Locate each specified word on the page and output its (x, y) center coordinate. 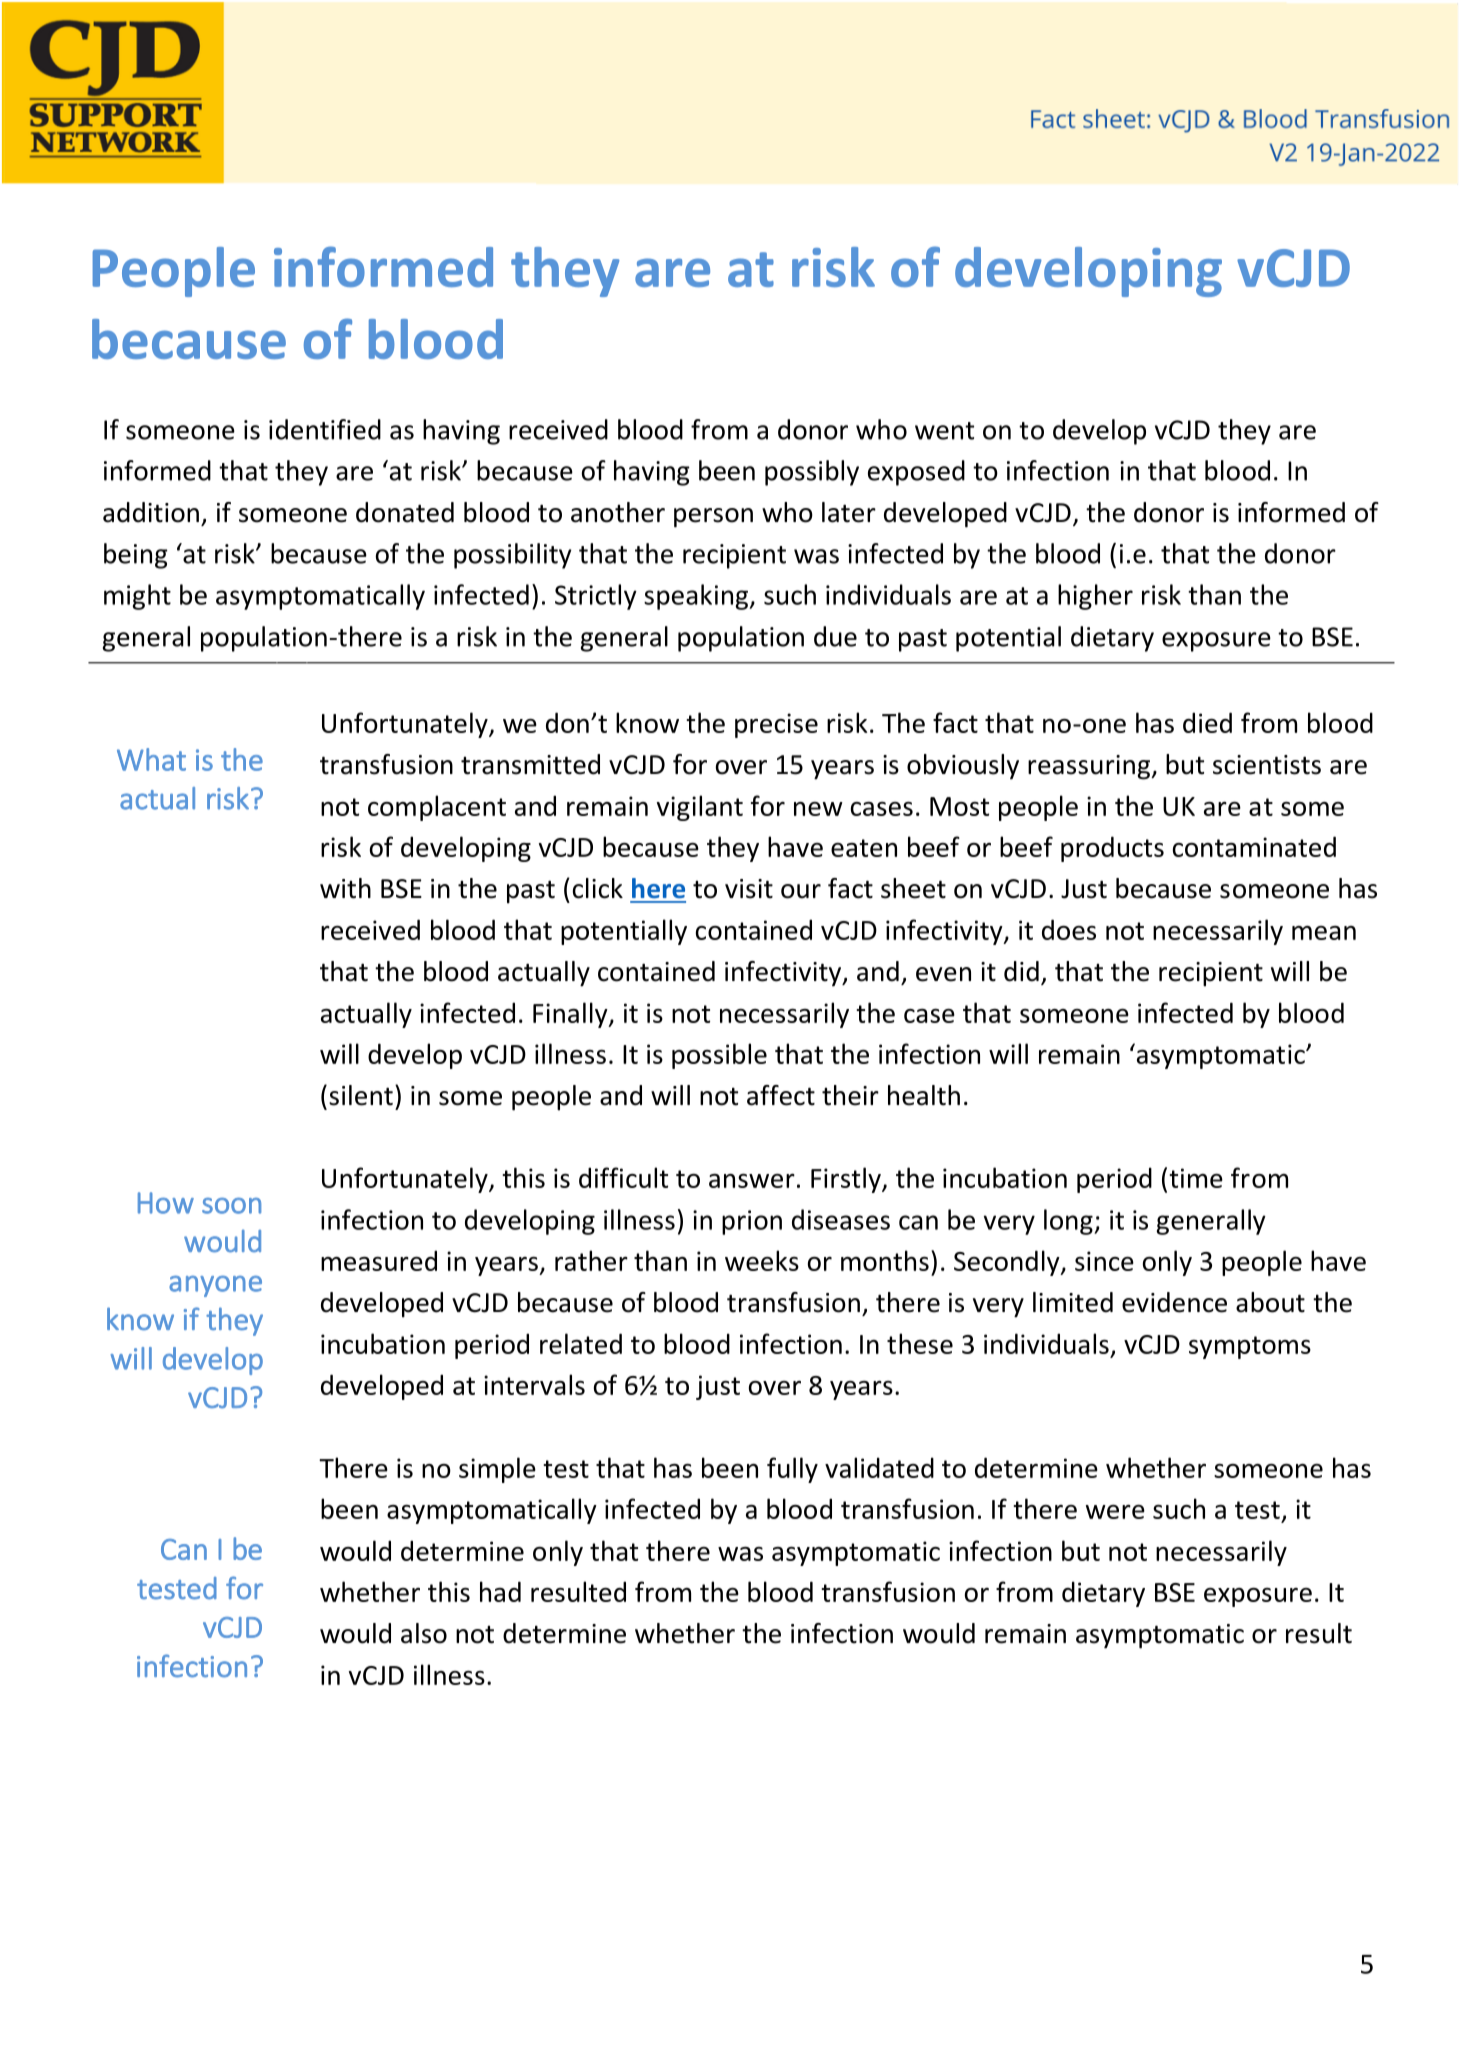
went (944, 431)
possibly (812, 473)
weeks (762, 1260)
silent (361, 1095)
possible (719, 1056)
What (151, 759)
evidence (1174, 1302)
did (1021, 971)
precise (776, 725)
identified (325, 429)
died (1207, 722)
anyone (215, 1286)
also (424, 1633)
